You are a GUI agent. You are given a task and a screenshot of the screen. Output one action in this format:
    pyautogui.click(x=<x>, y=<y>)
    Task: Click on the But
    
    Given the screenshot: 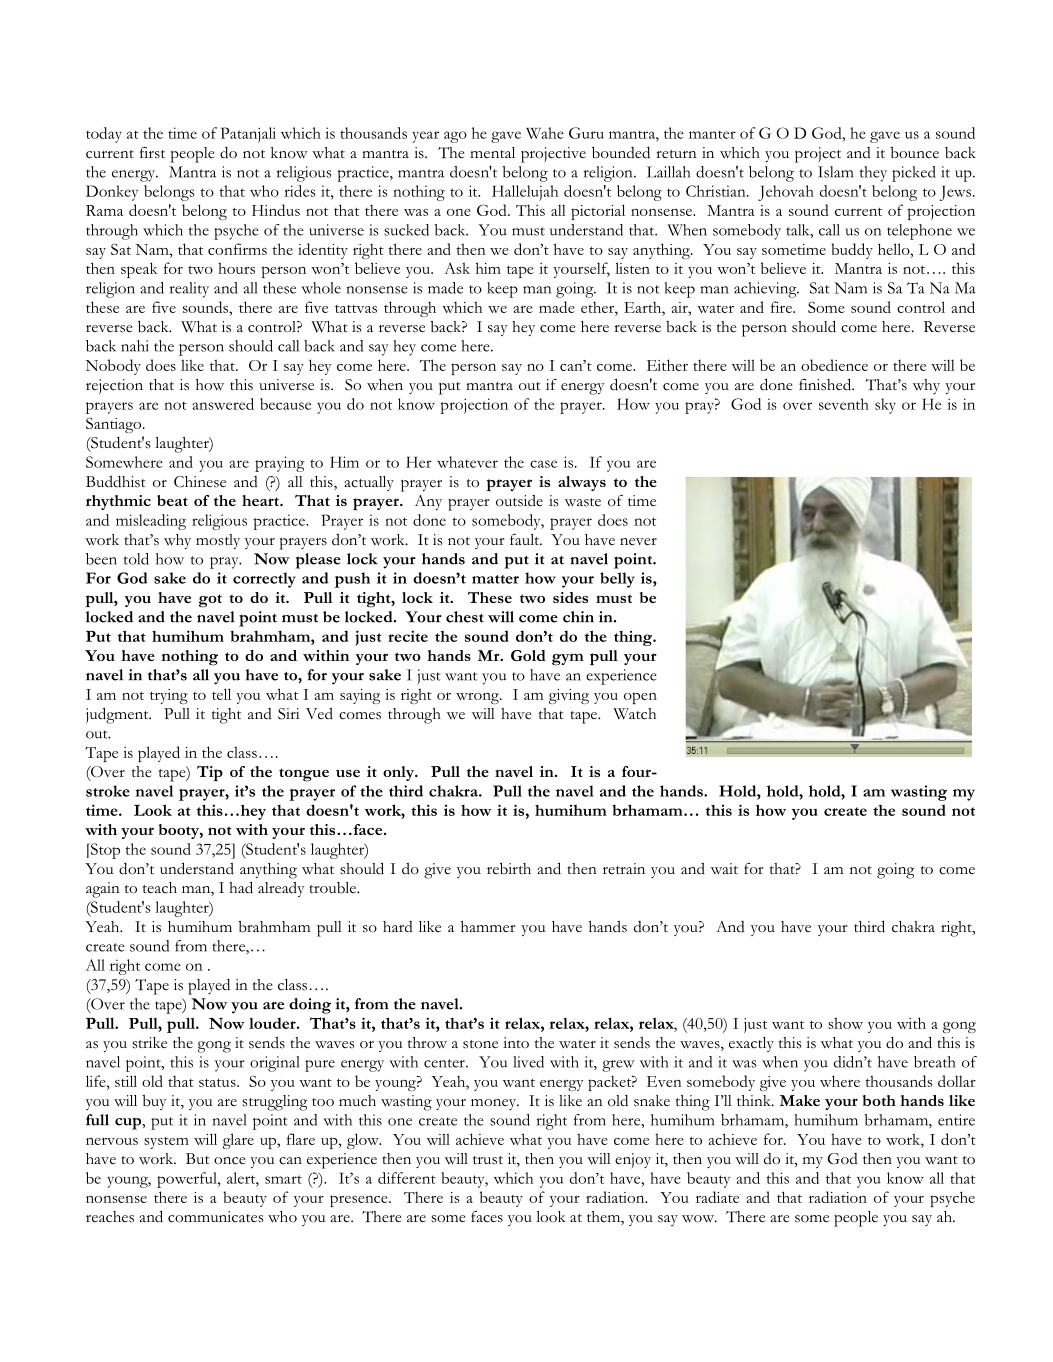 What is the action you would take?
    pyautogui.click(x=198, y=1158)
